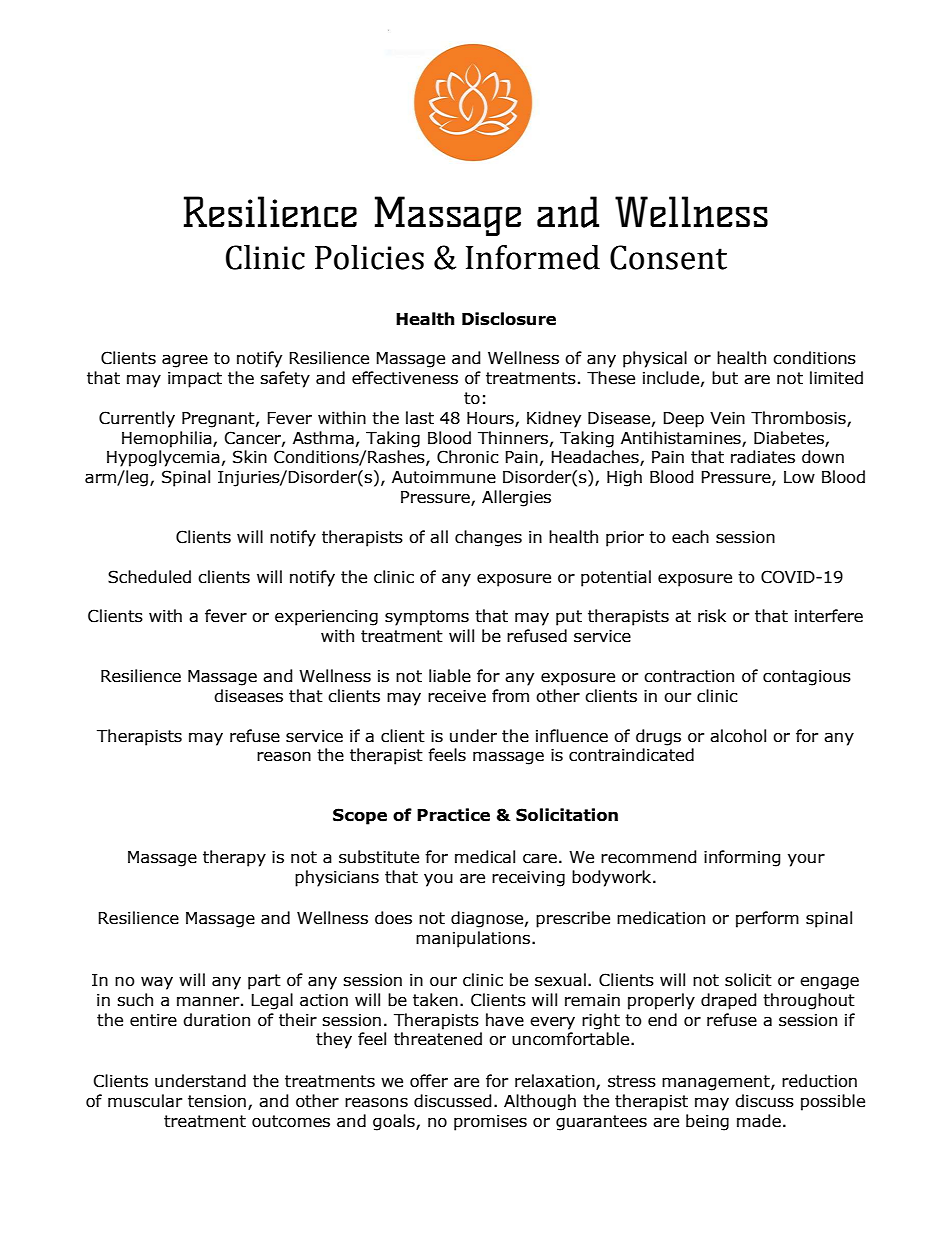 This screenshot has width=952, height=1233. I want to click on tension, so click(217, 1101).
